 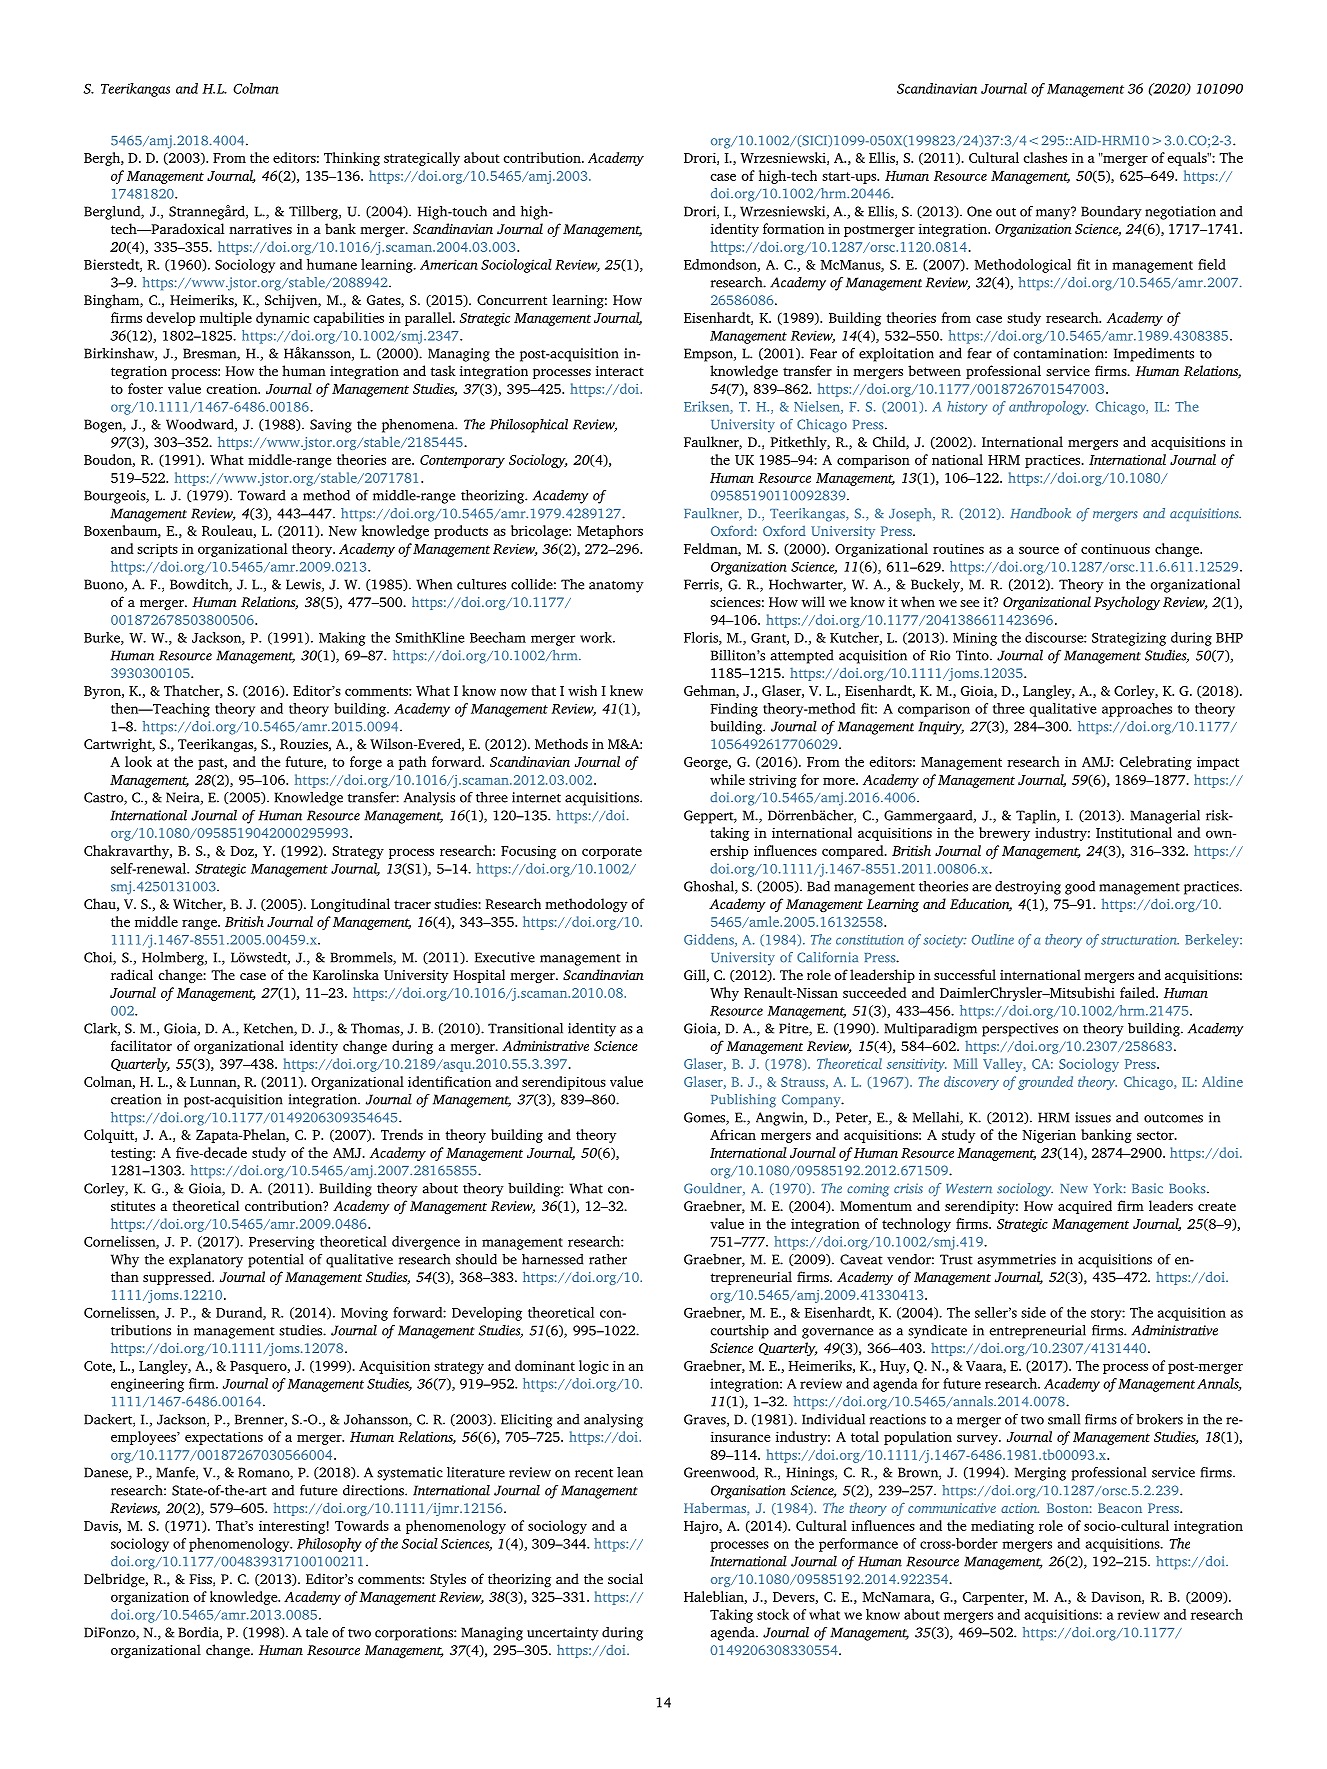 I want to click on side, so click(x=1033, y=1312).
